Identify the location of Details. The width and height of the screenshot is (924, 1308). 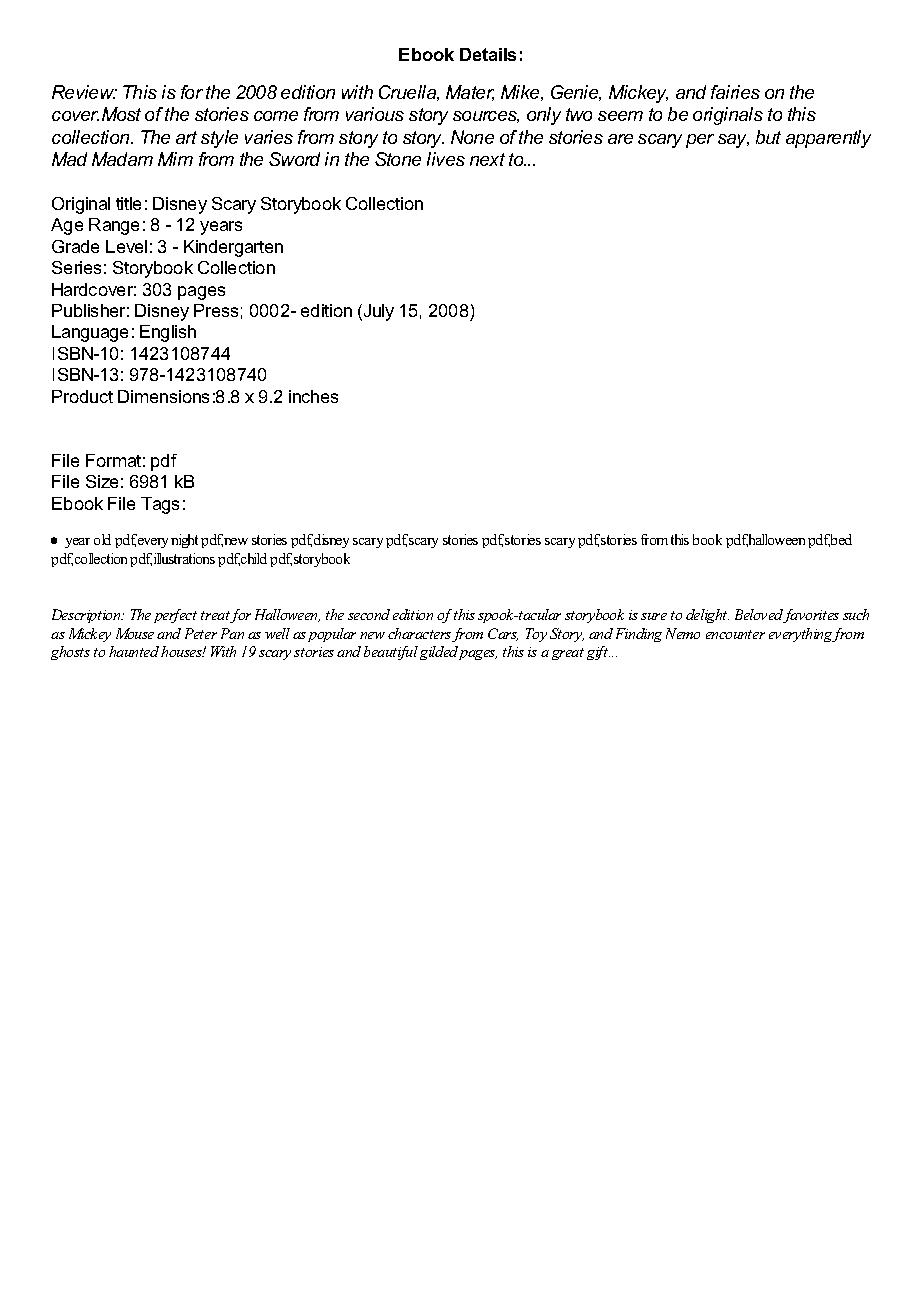
(488, 54).
